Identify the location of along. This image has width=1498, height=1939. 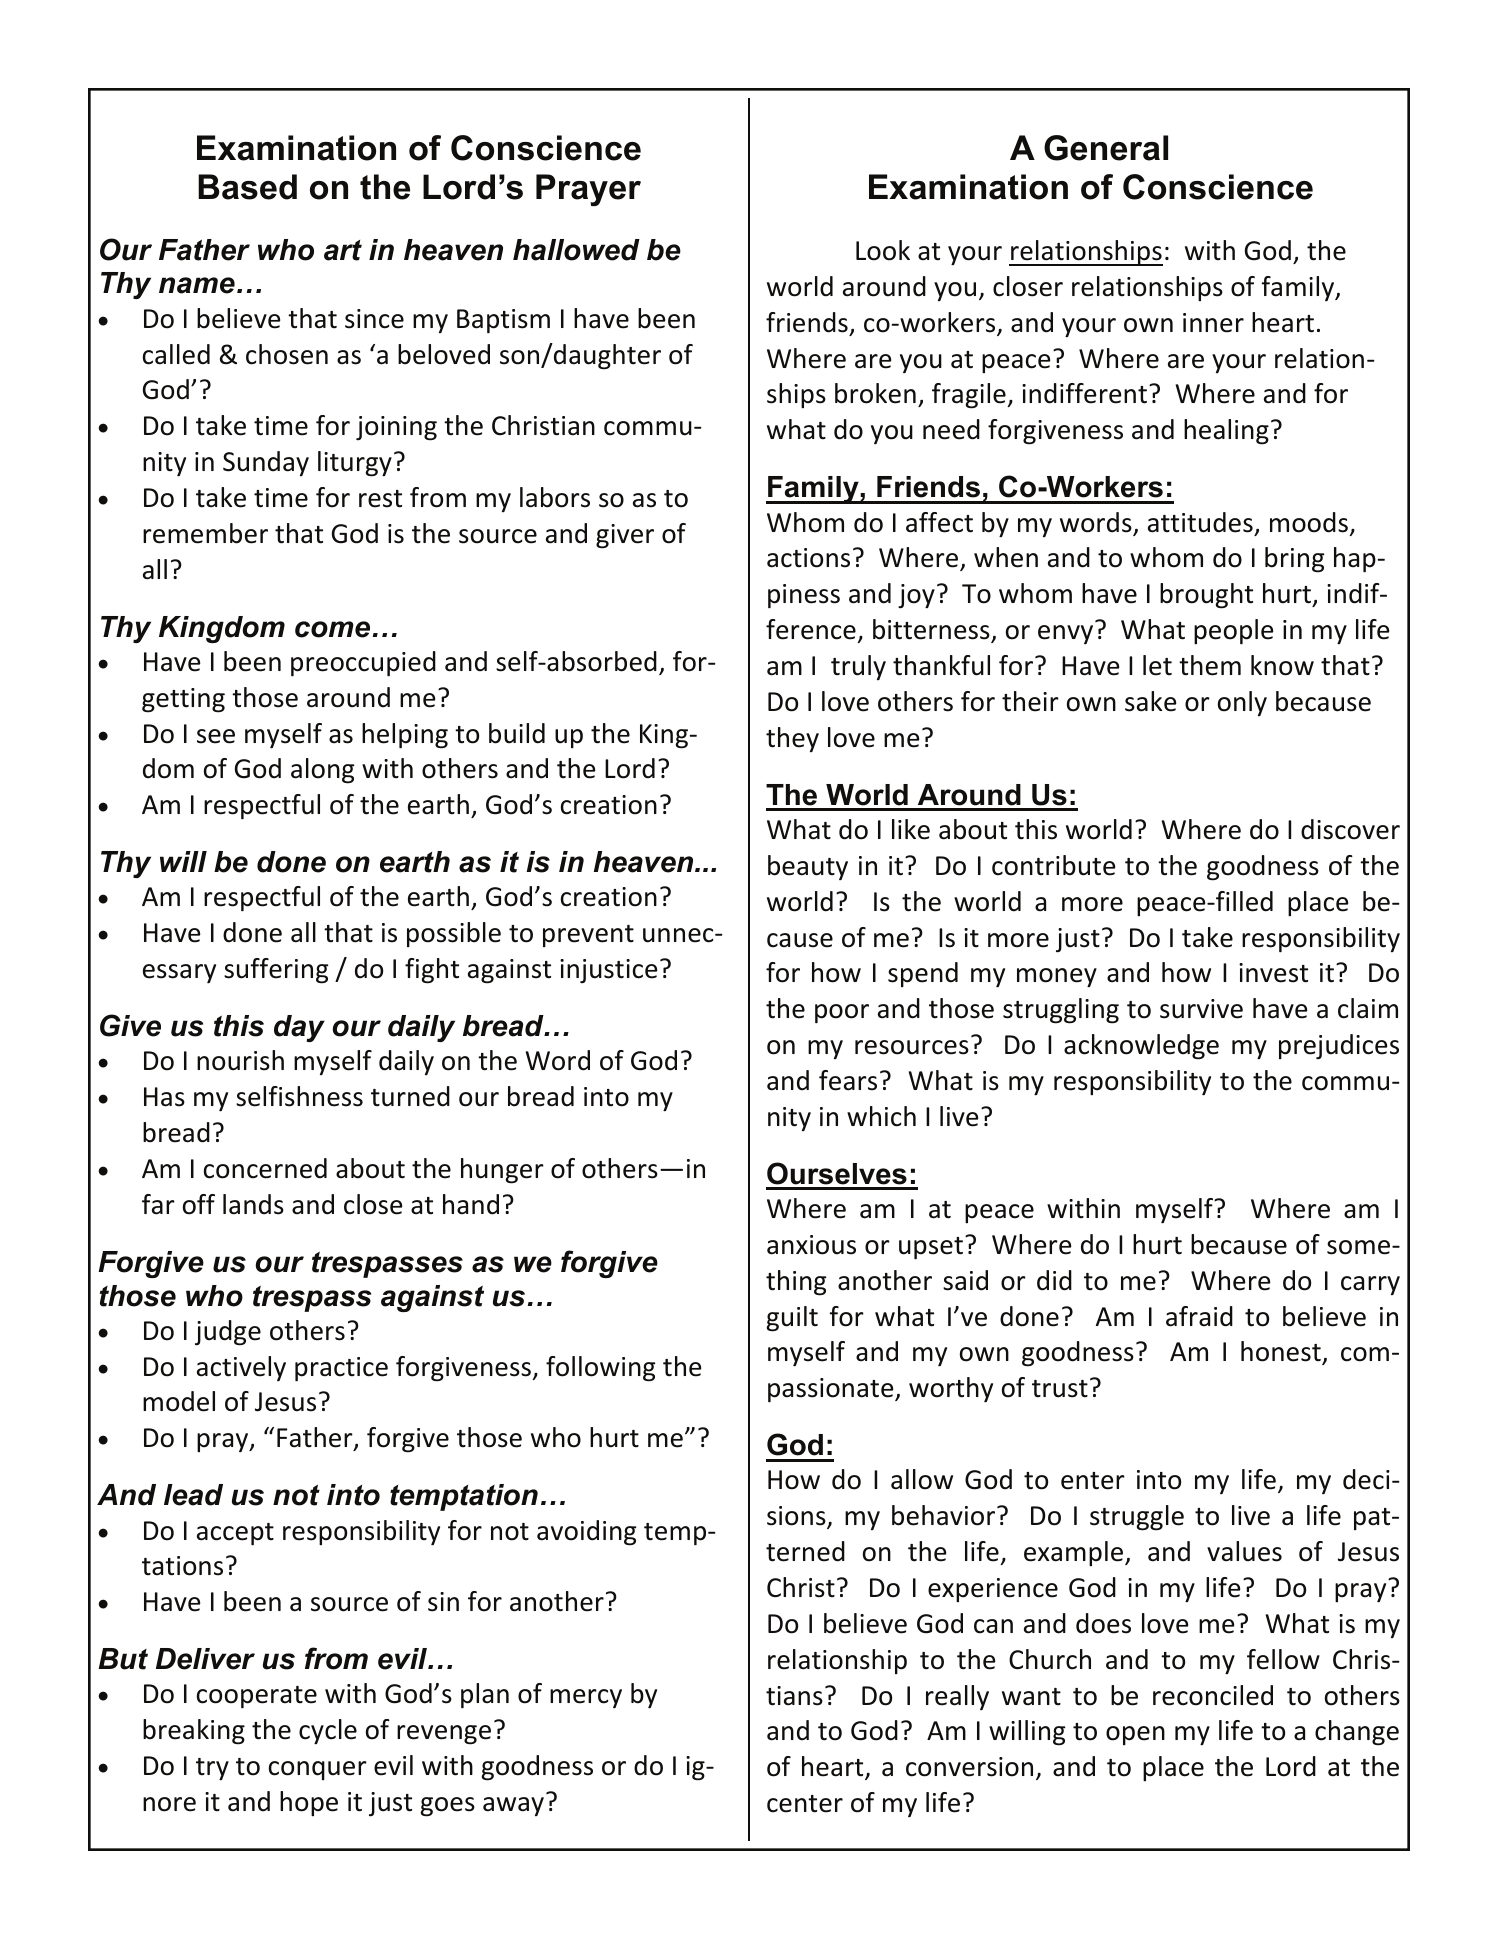
(322, 771).
